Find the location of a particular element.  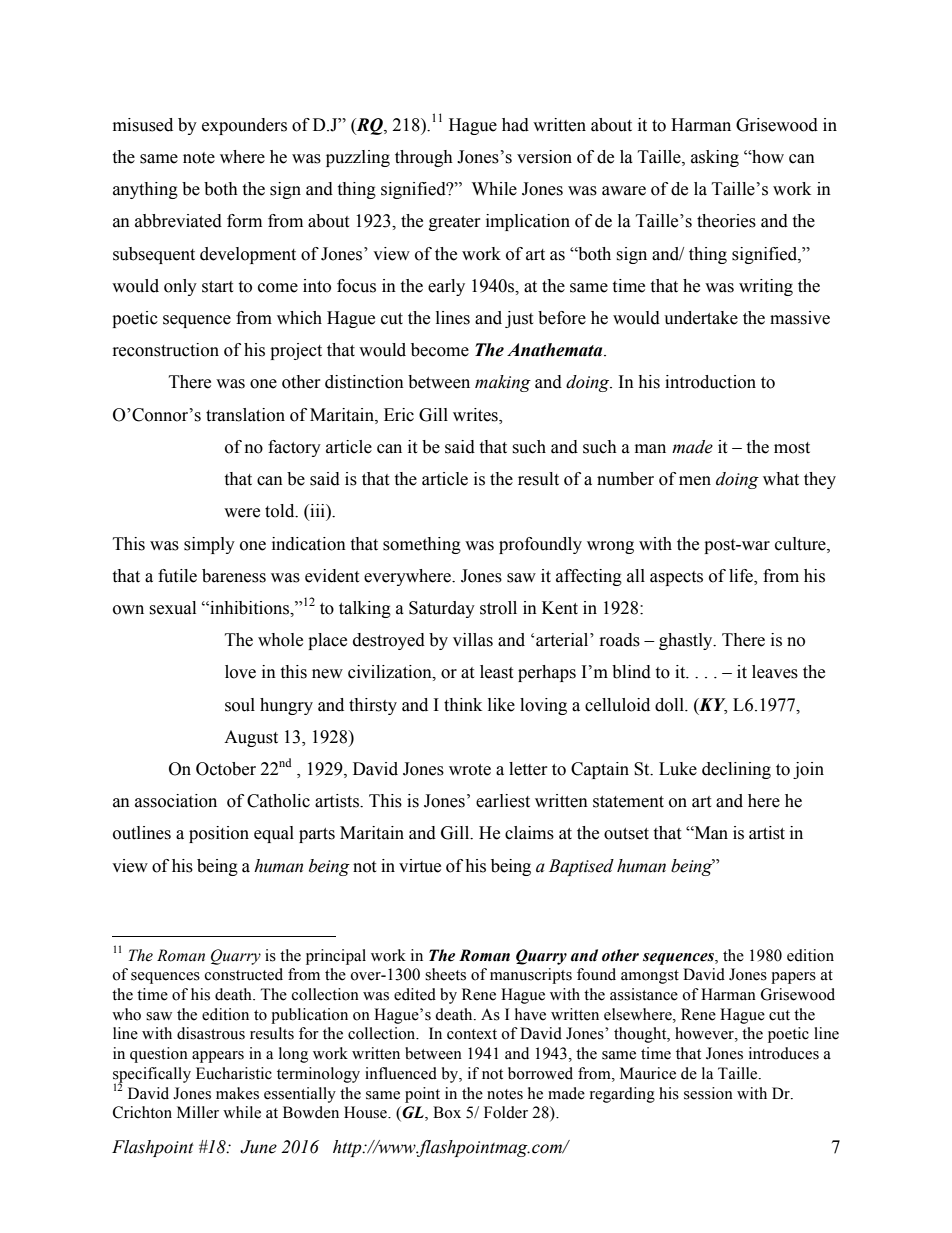

Miller is located at coordinates (198, 1112).
